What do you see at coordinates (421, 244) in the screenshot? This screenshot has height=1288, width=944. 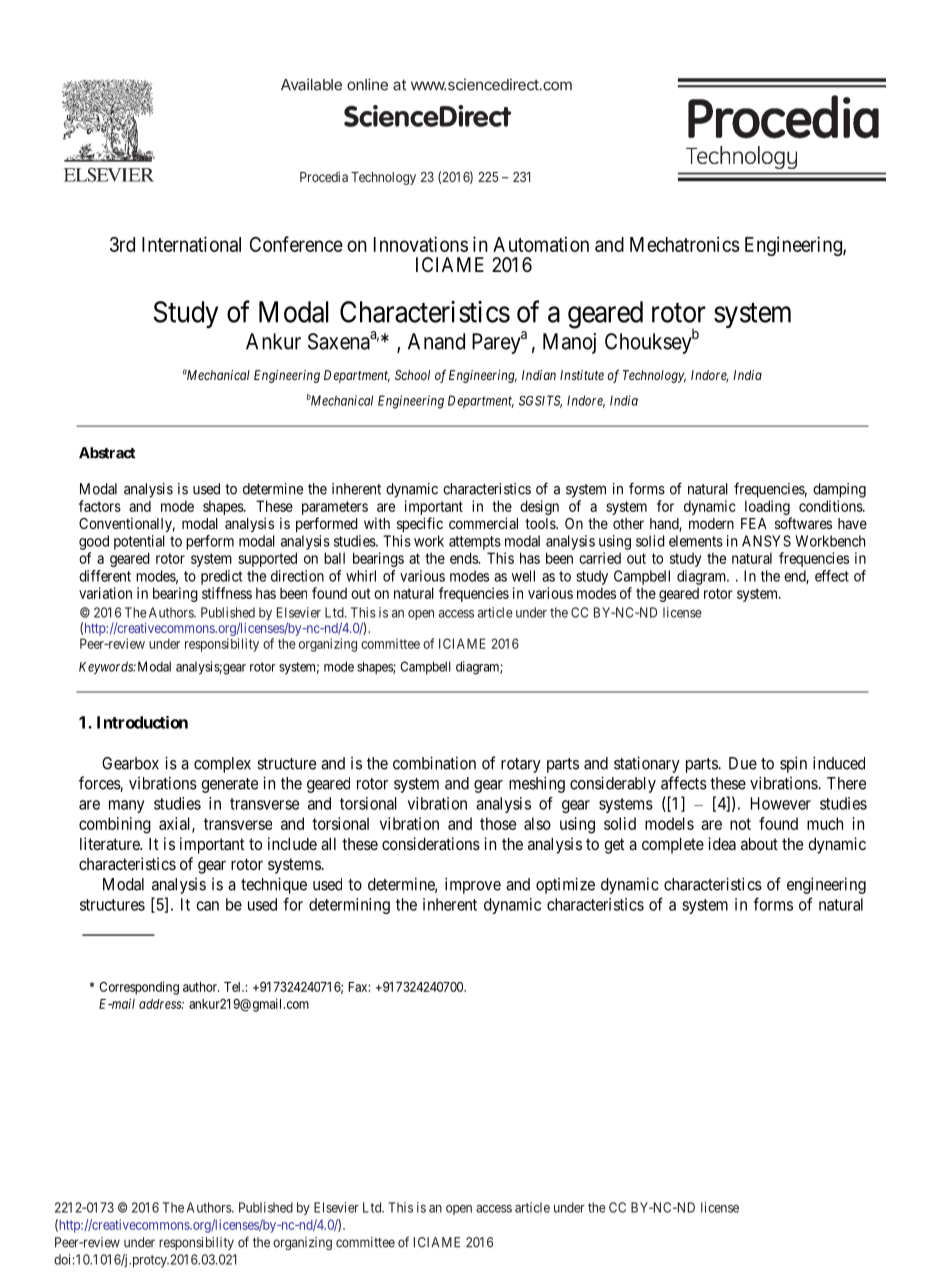 I see `Innovations` at bounding box center [421, 244].
